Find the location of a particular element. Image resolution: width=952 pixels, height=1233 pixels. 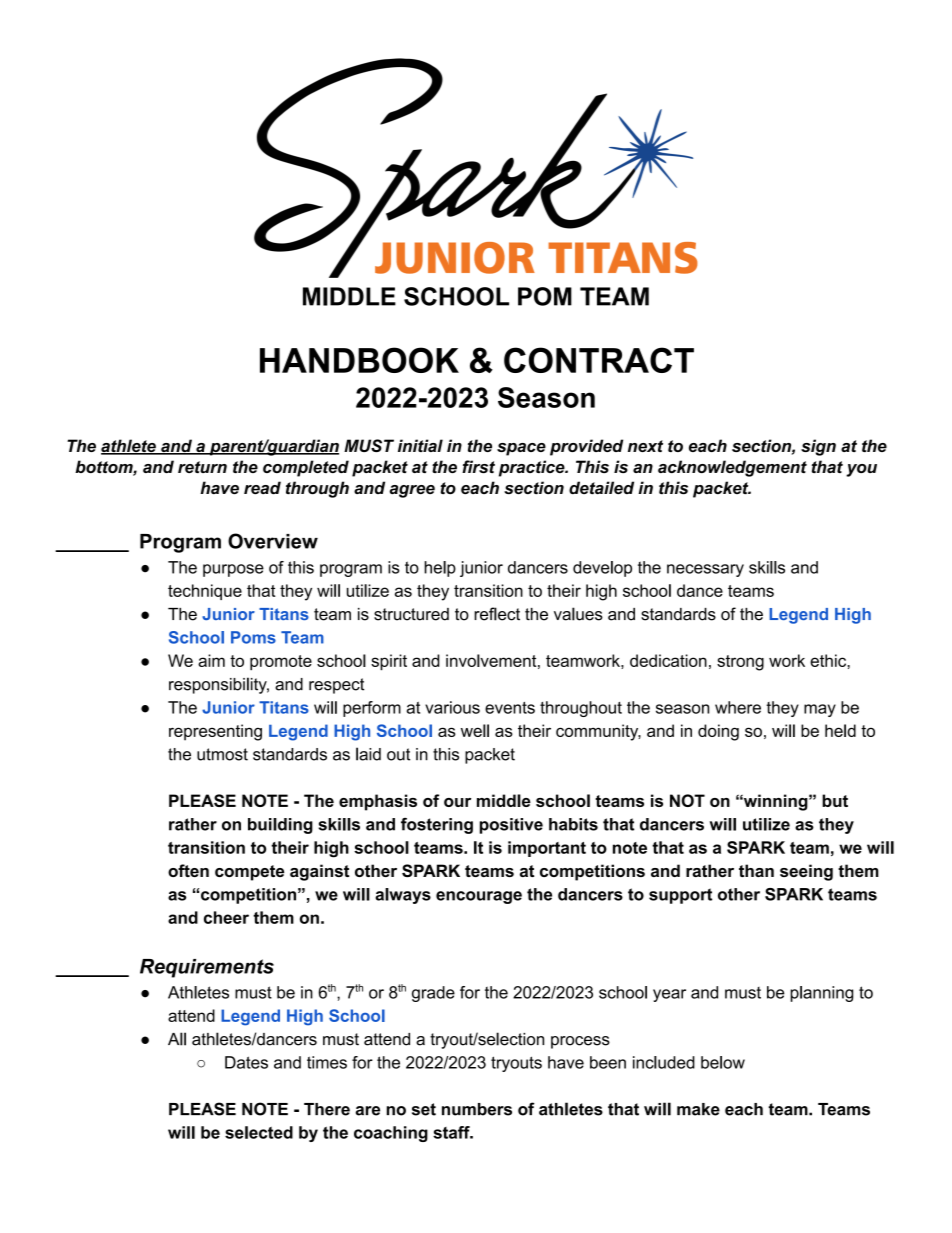

grade is located at coordinates (433, 994).
